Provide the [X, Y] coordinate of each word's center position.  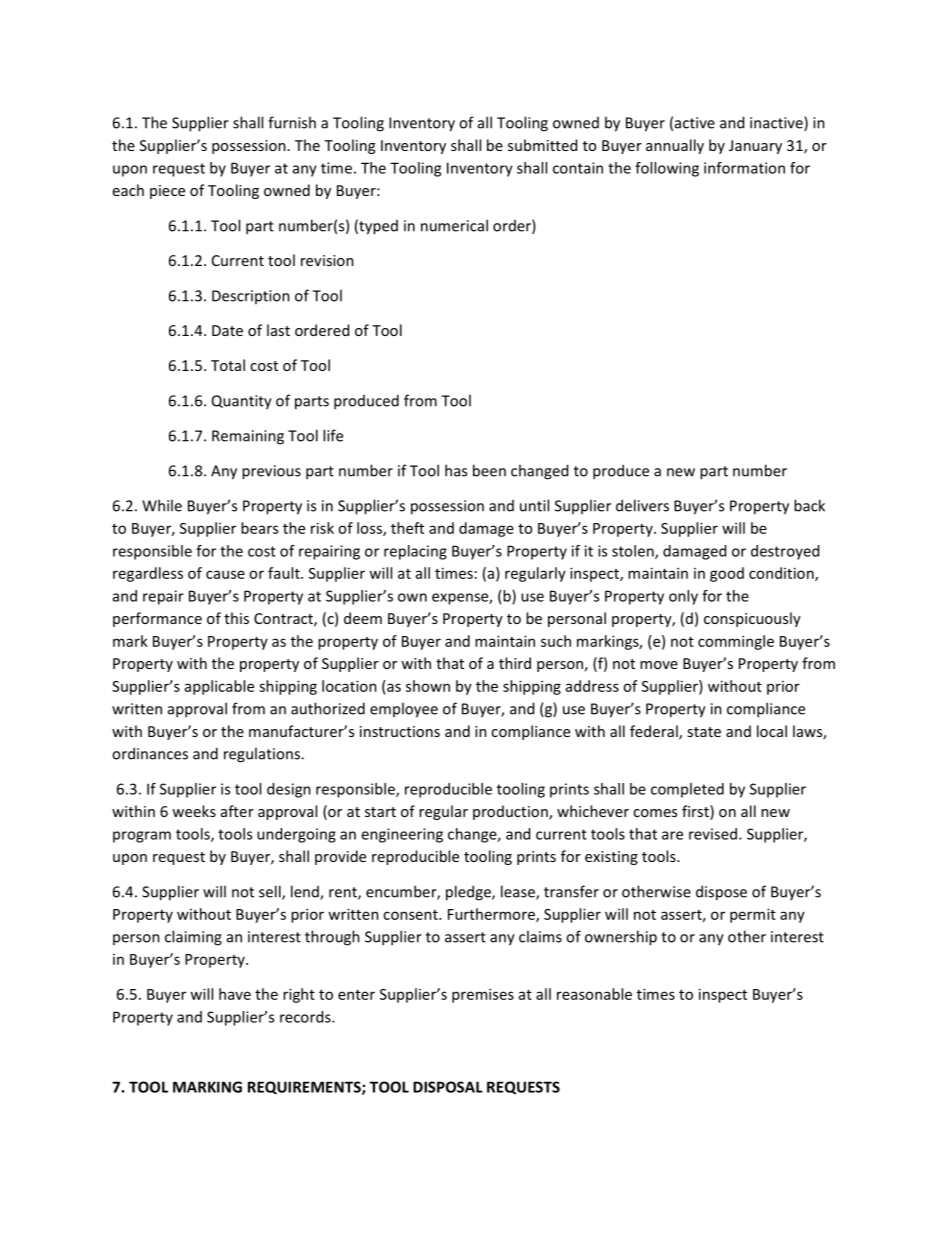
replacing [415, 552]
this [236, 618]
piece [167, 192]
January [755, 147]
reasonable [594, 994]
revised [714, 834]
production [511, 812]
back [809, 505]
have [235, 994]
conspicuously [752, 619]
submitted [542, 145]
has [456, 470]
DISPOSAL [448, 1087]
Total [228, 365]
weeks [194, 811]
